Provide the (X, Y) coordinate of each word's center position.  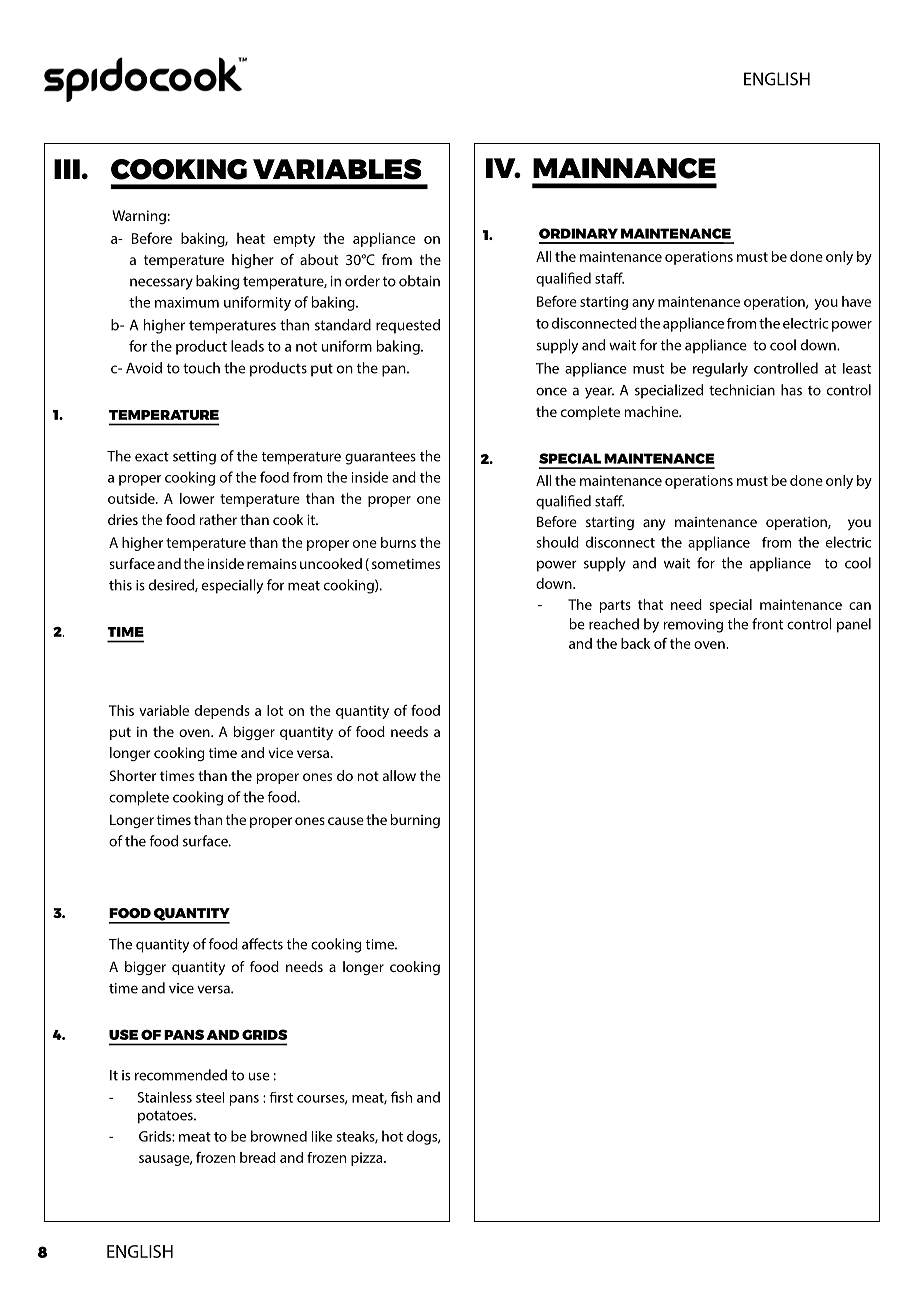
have (856, 301)
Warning (139, 217)
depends (222, 712)
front (767, 624)
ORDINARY (578, 233)
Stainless (164, 1097)
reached (614, 624)
